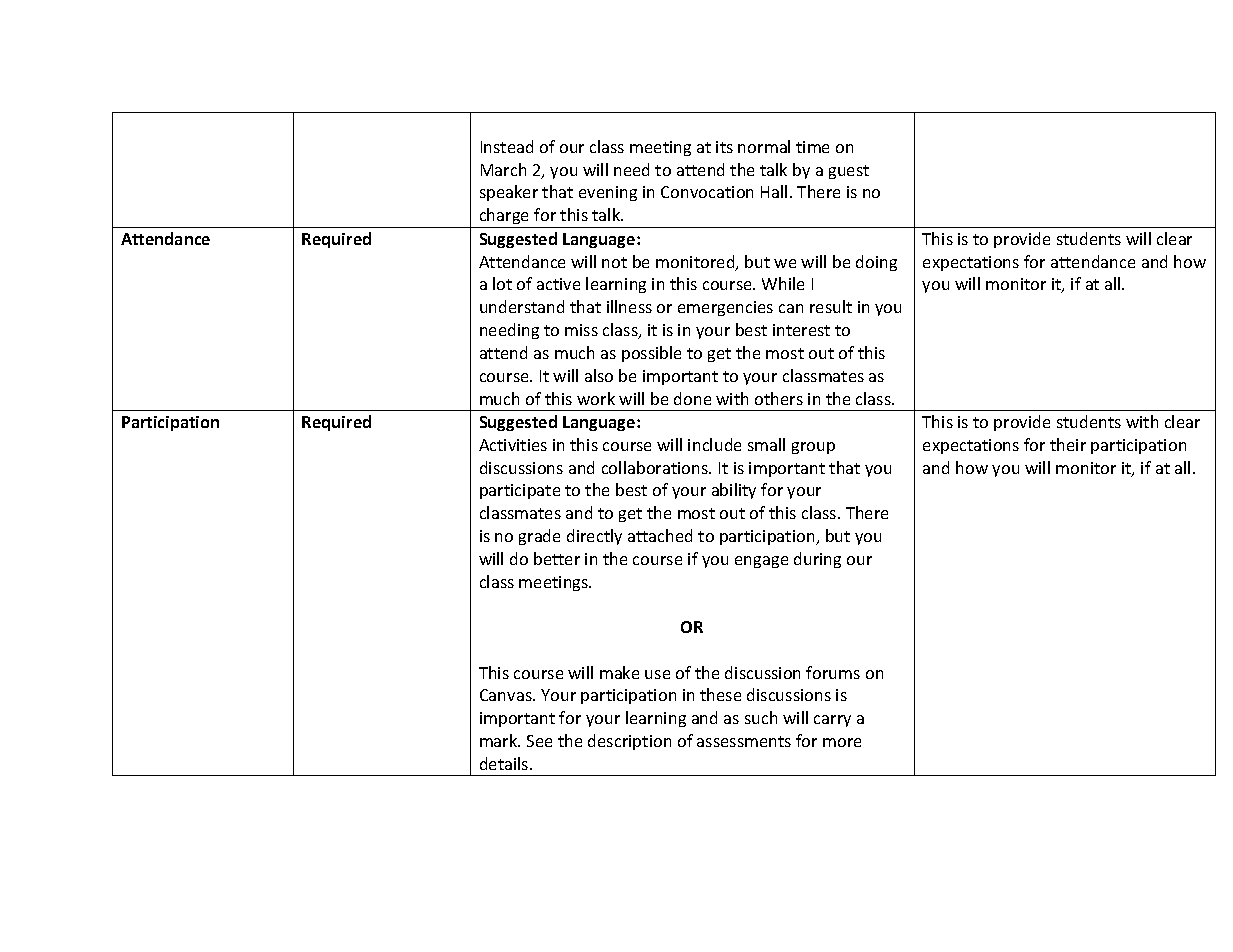 This document has width=1233, height=952. What do you see at coordinates (557, 558) in the document?
I see `better` at bounding box center [557, 558].
